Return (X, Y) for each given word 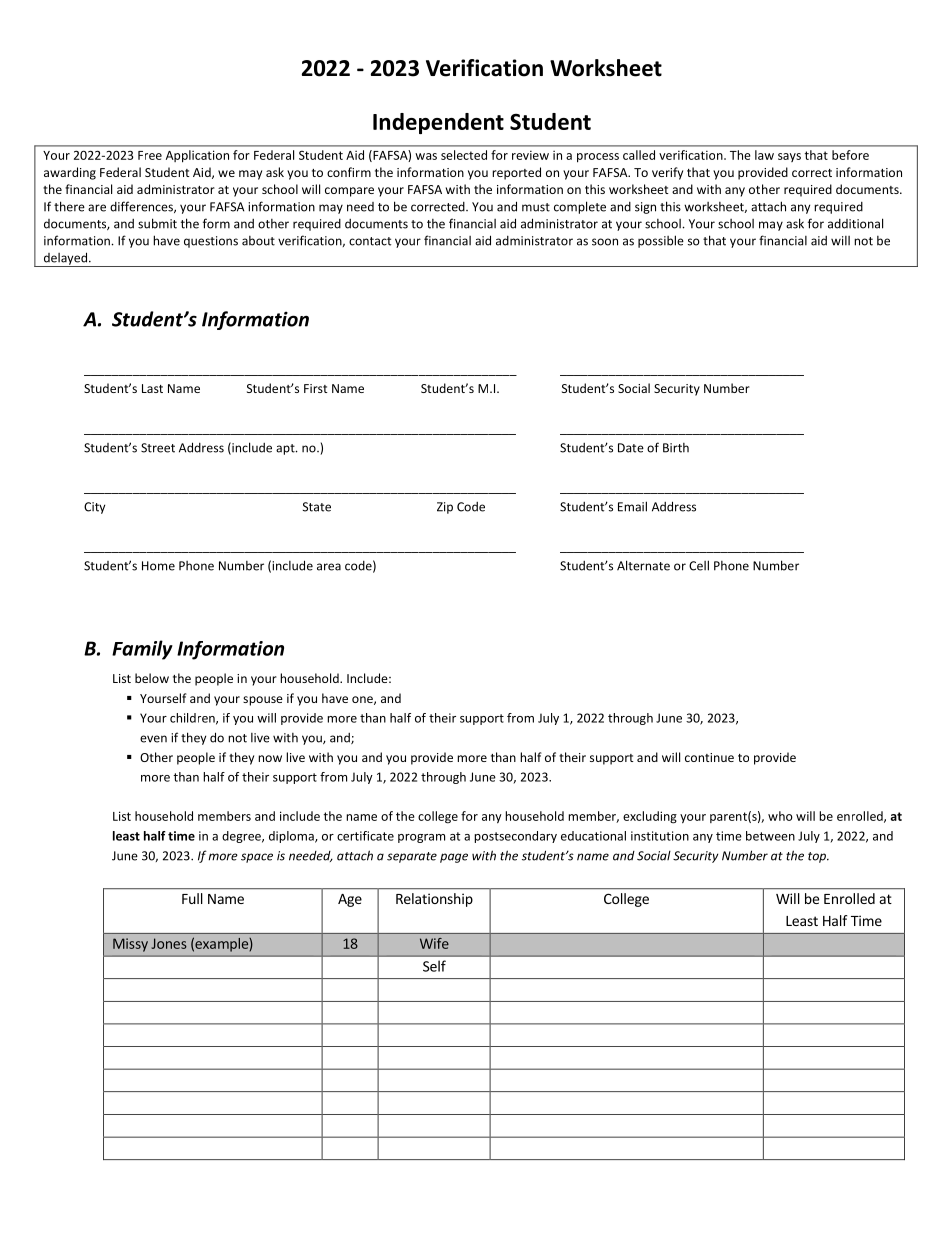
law (764, 155)
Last (152, 388)
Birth (676, 448)
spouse (263, 701)
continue (709, 757)
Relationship (434, 900)
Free (150, 155)
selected (464, 155)
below (152, 678)
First (316, 388)
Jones (169, 943)
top (818, 857)
